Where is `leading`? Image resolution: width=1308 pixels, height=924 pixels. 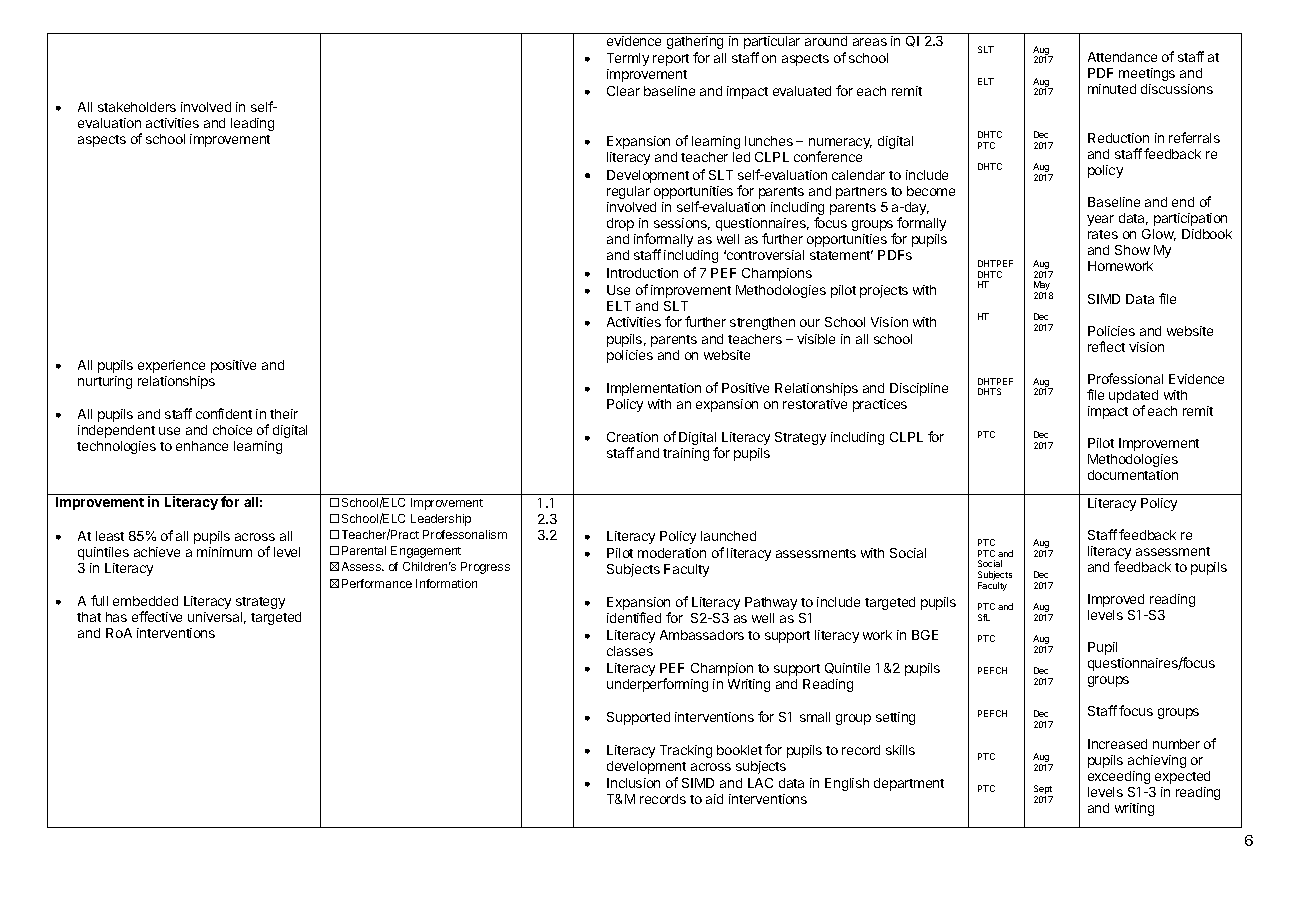
leading is located at coordinates (252, 124).
